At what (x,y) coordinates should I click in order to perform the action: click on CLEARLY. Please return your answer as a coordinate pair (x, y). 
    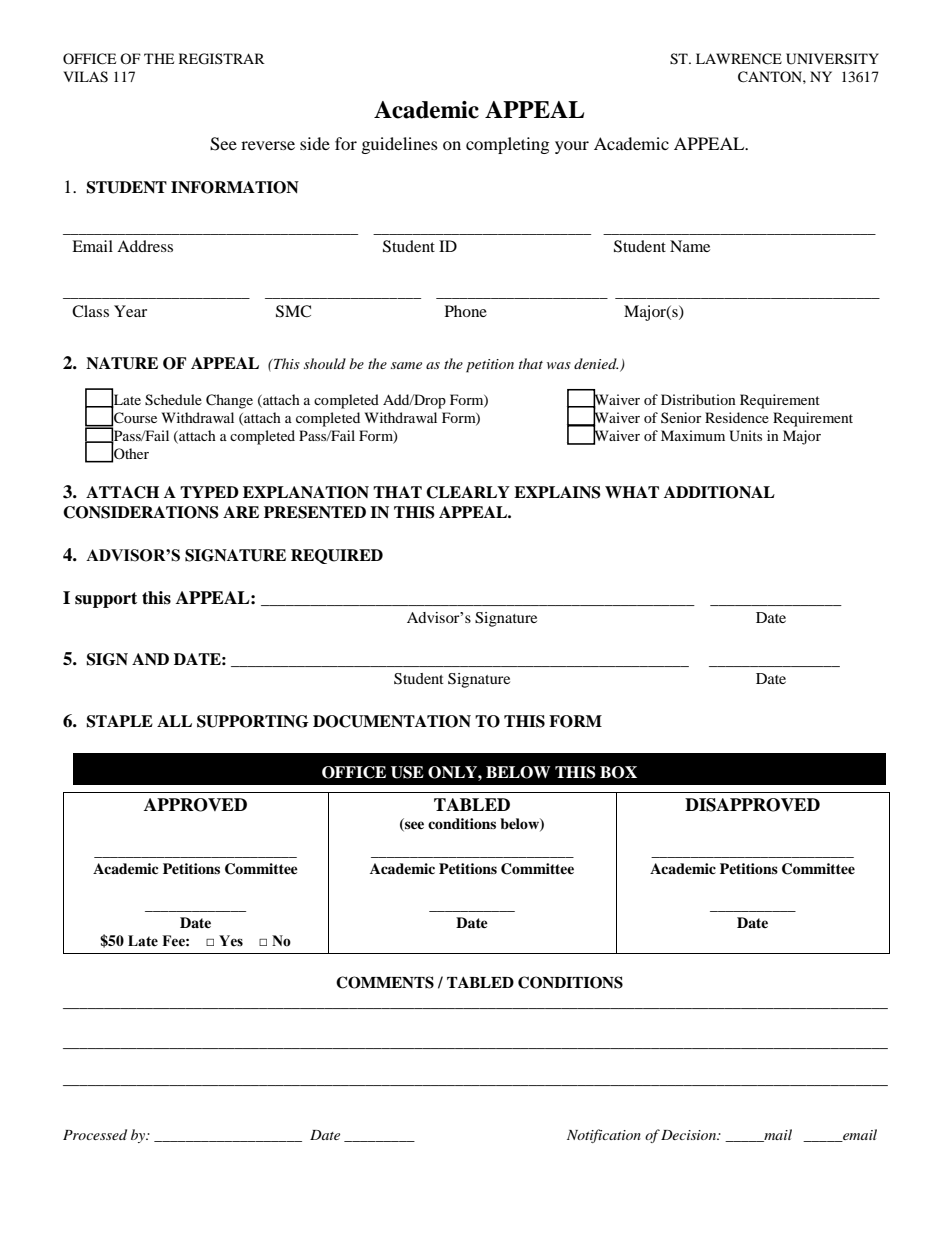
    Looking at the image, I should click on (468, 492).
